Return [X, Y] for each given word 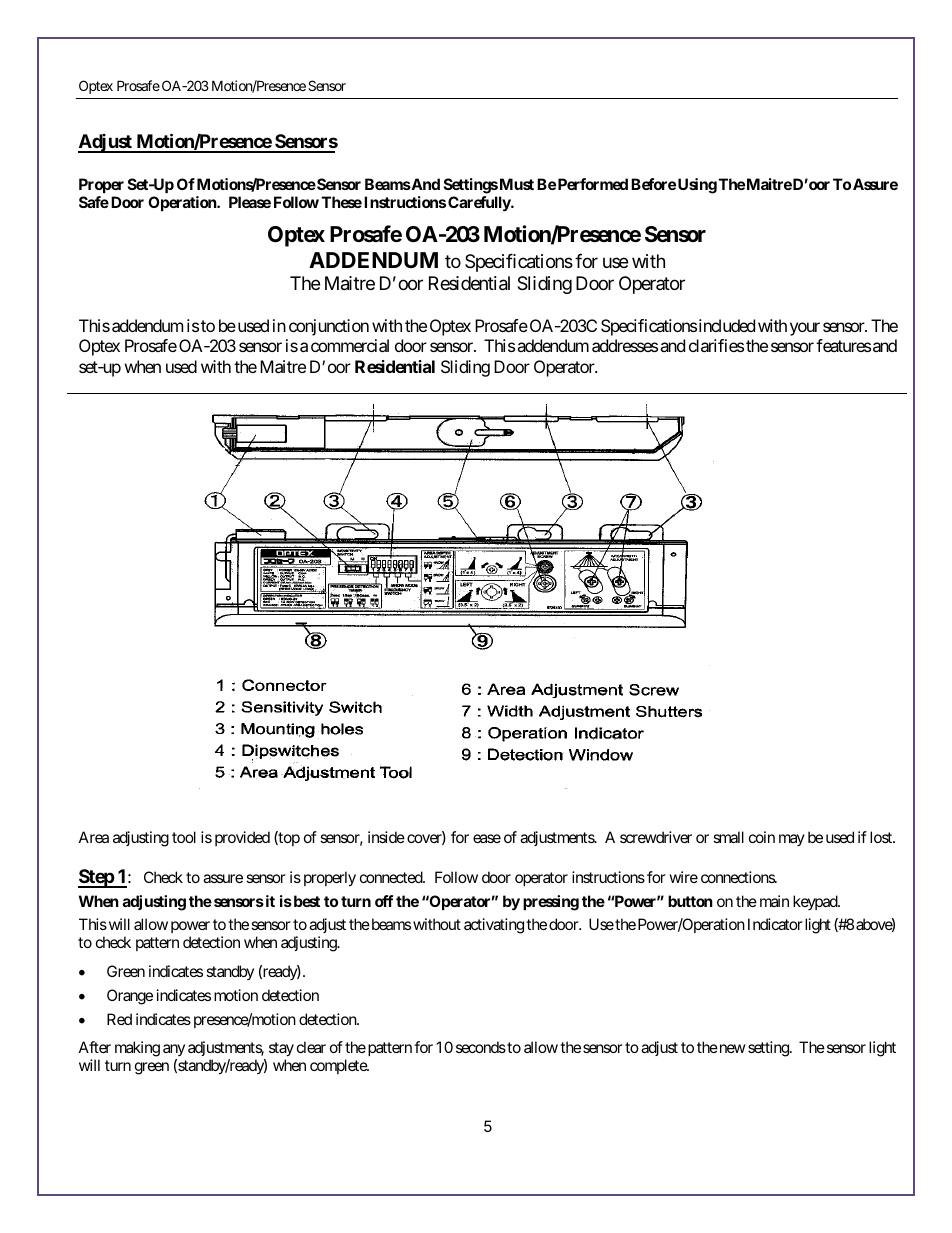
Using [697, 186]
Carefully [480, 204]
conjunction [329, 327]
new [731, 1048]
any [174, 1050]
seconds [481, 1047]
